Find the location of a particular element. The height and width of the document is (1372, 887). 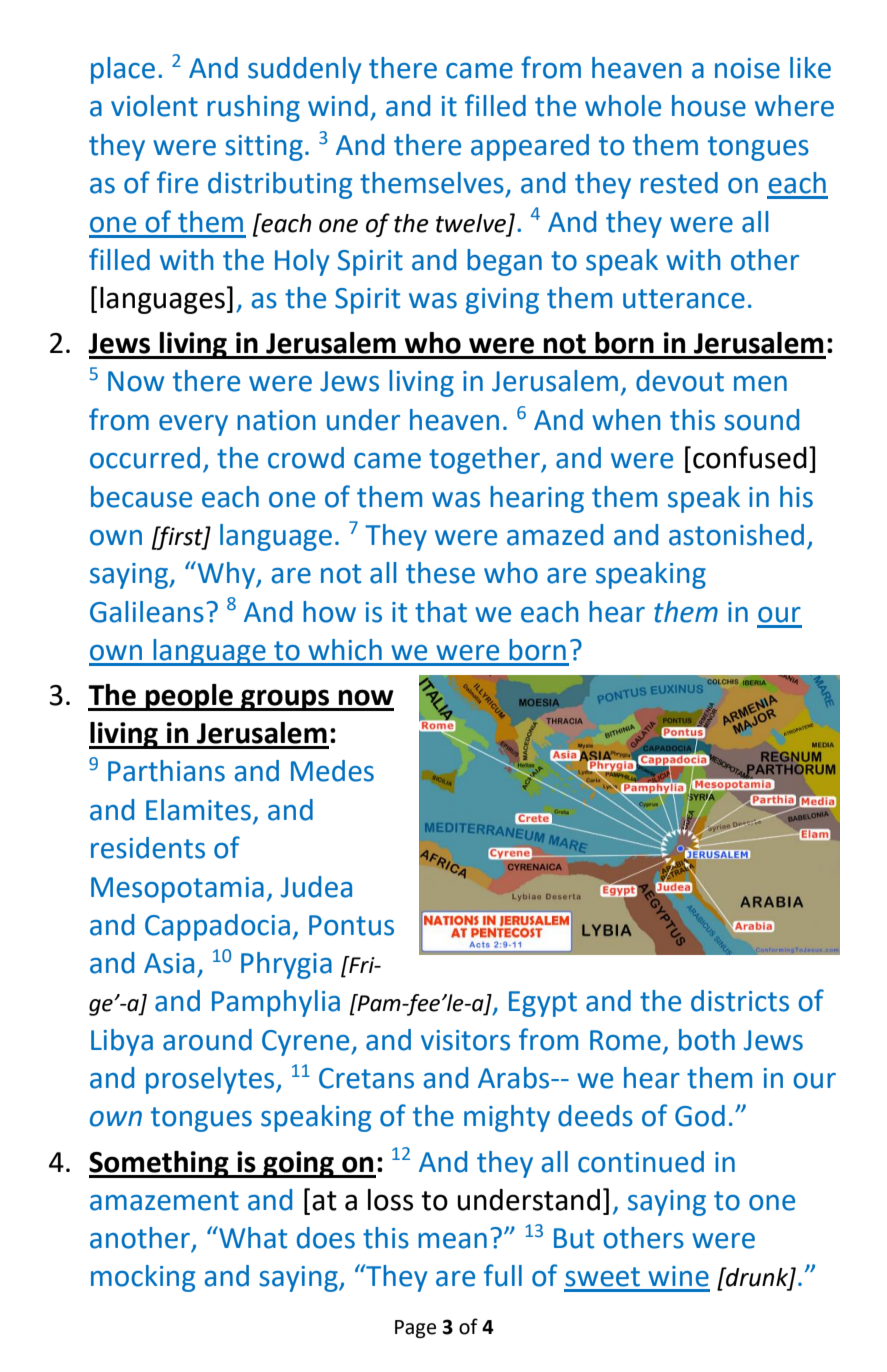

Elamites is located at coordinates (198, 810).
